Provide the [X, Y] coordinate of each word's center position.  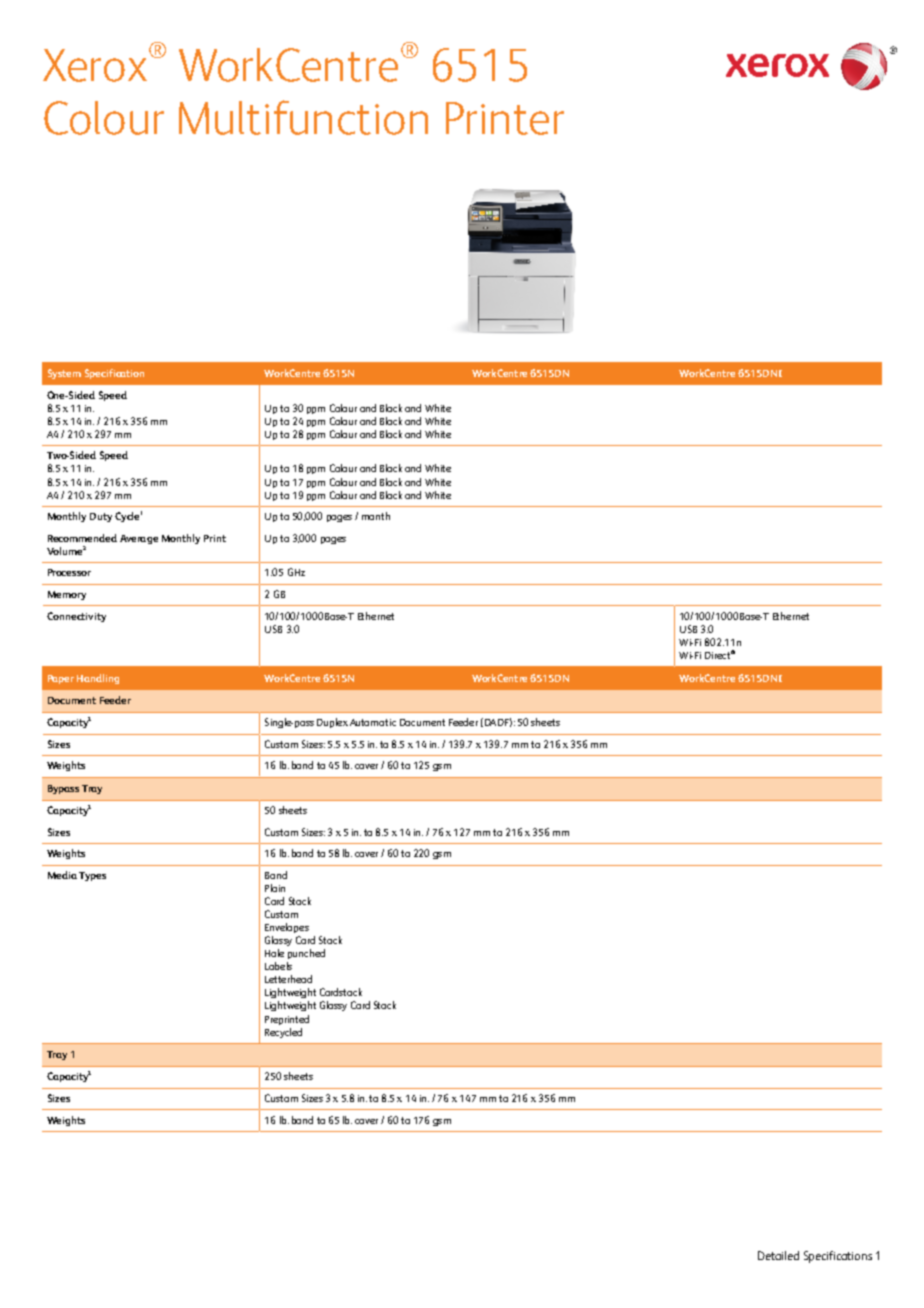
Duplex [332, 723]
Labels [278, 966]
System [64, 374]
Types [92, 876]
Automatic [373, 722]
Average [139, 539]
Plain [275, 888]
